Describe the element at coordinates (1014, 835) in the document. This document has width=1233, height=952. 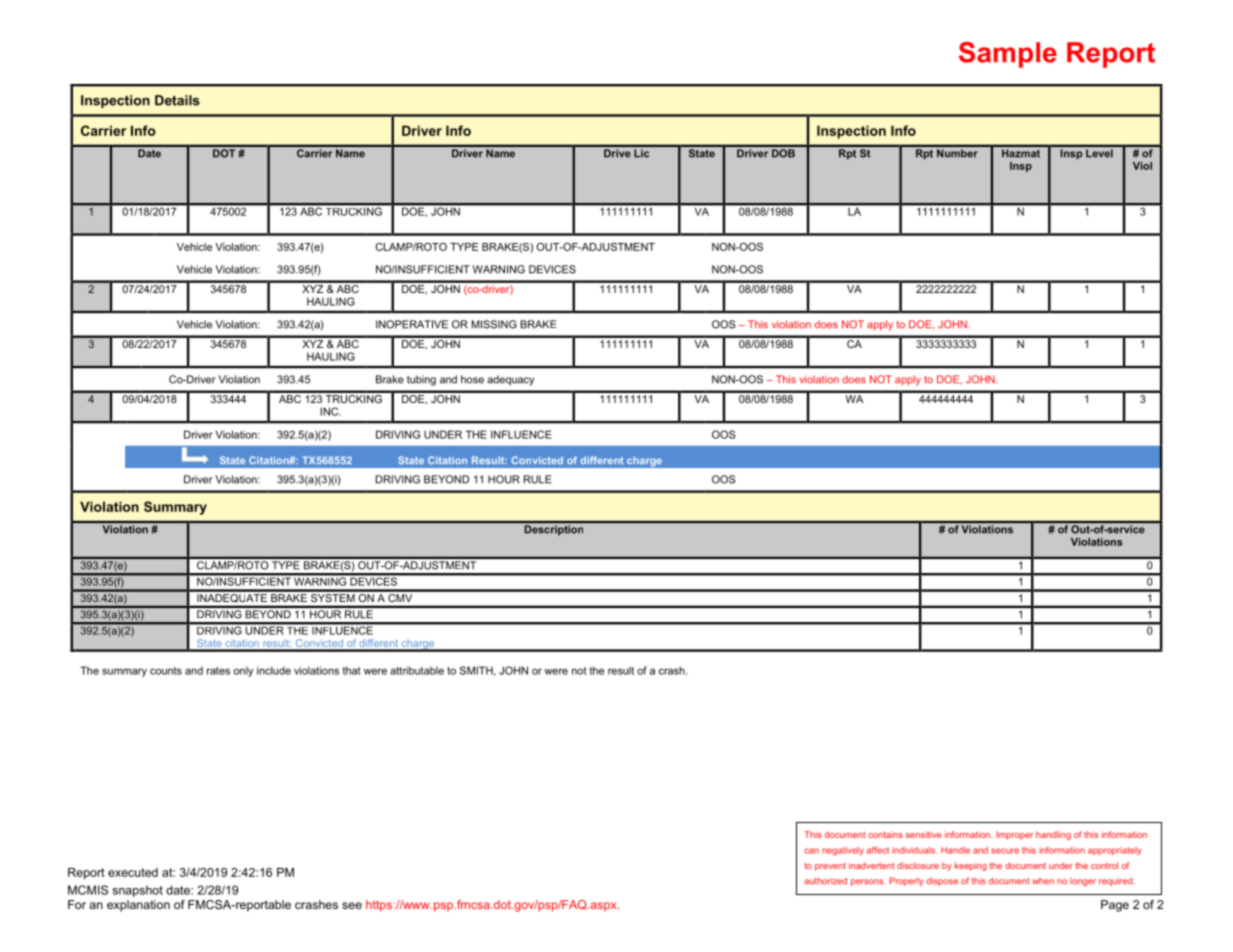
I see `Improper` at that location.
